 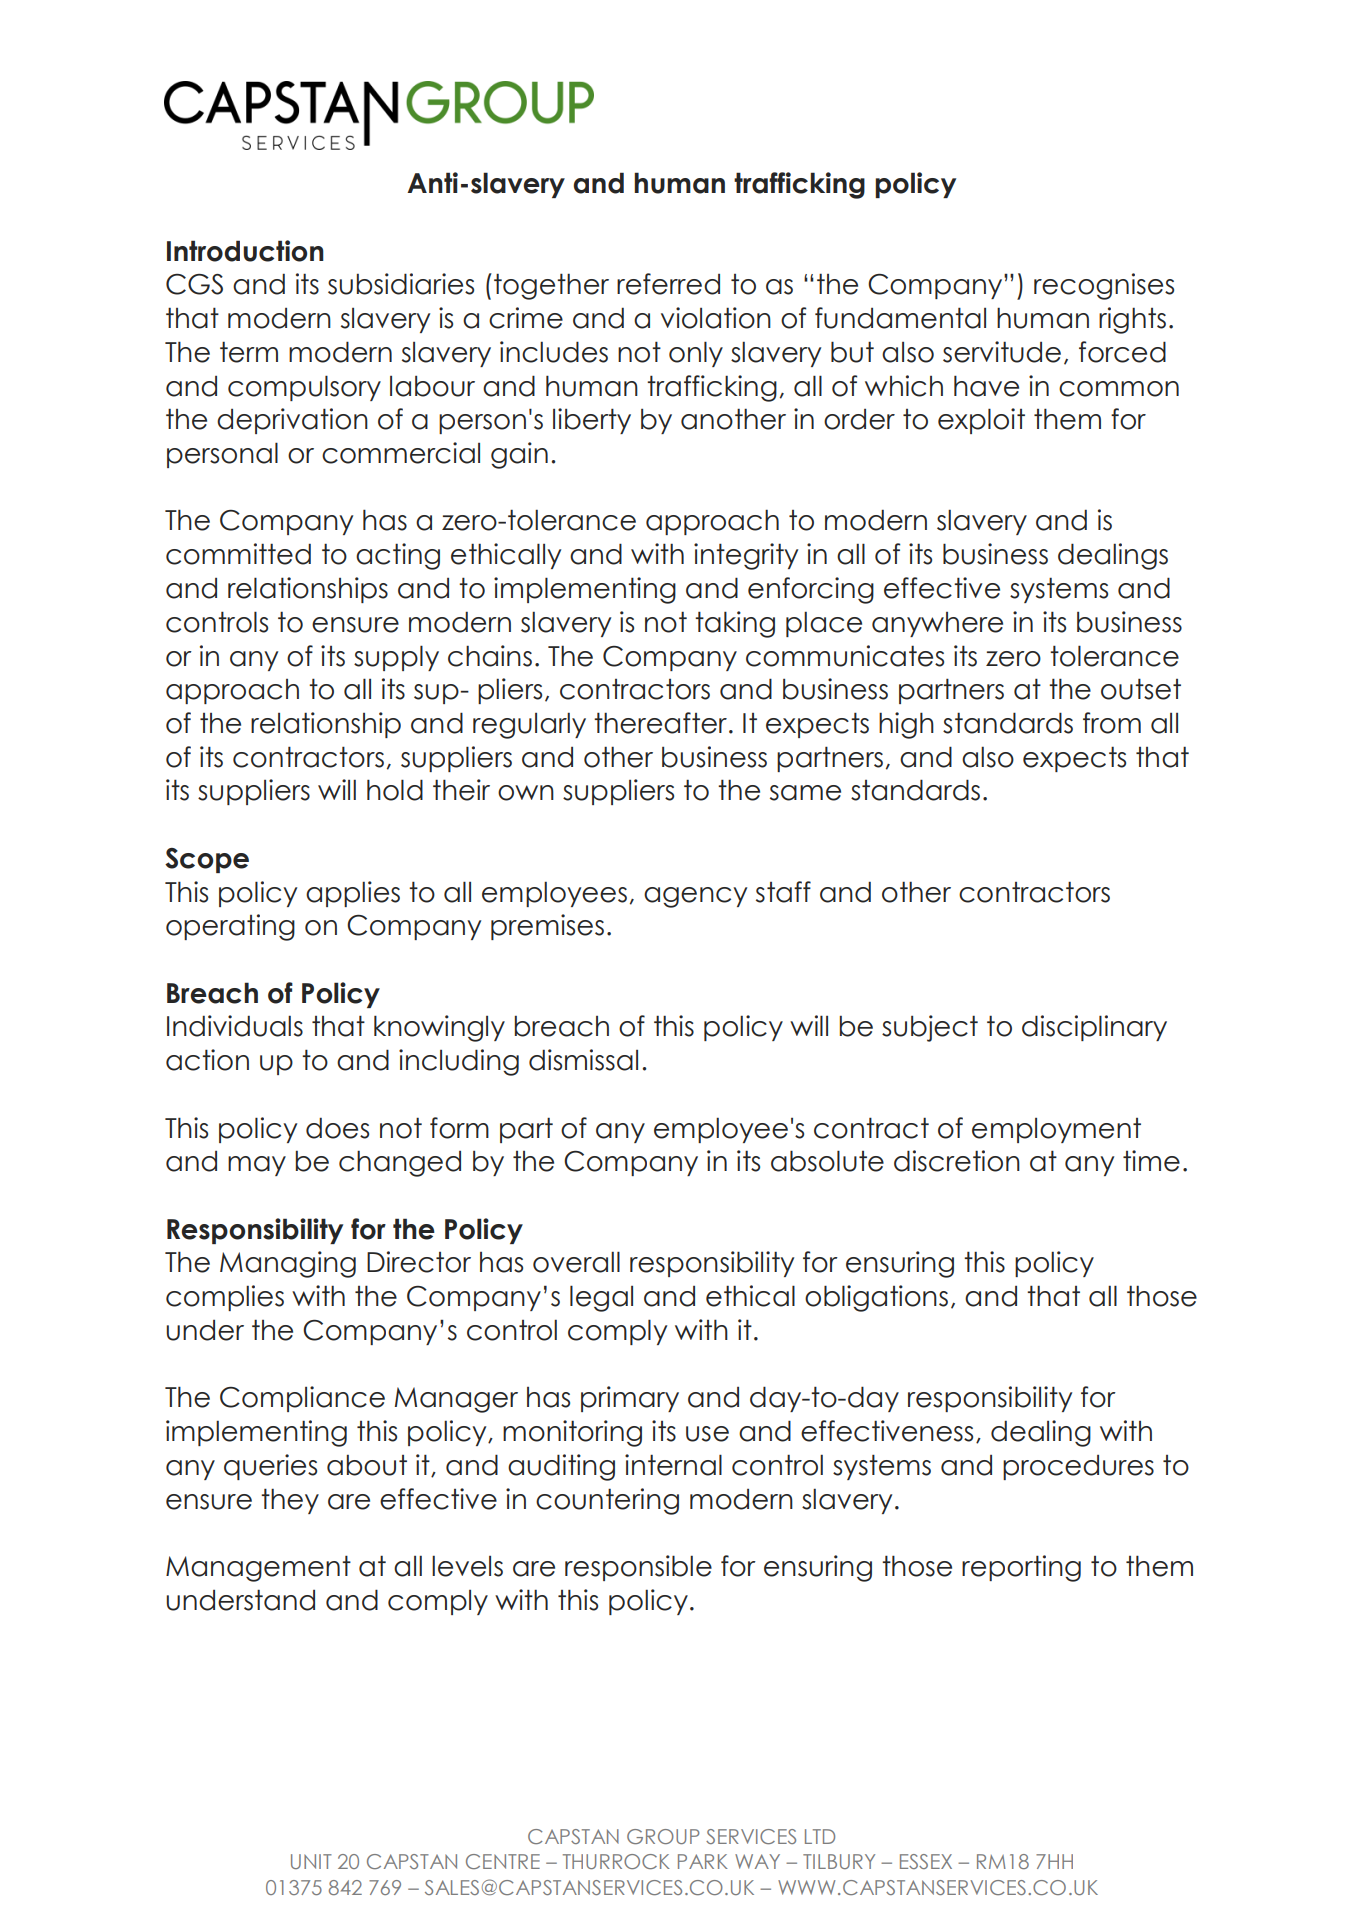 What do you see at coordinates (1104, 286) in the page?
I see `recognises` at bounding box center [1104, 286].
